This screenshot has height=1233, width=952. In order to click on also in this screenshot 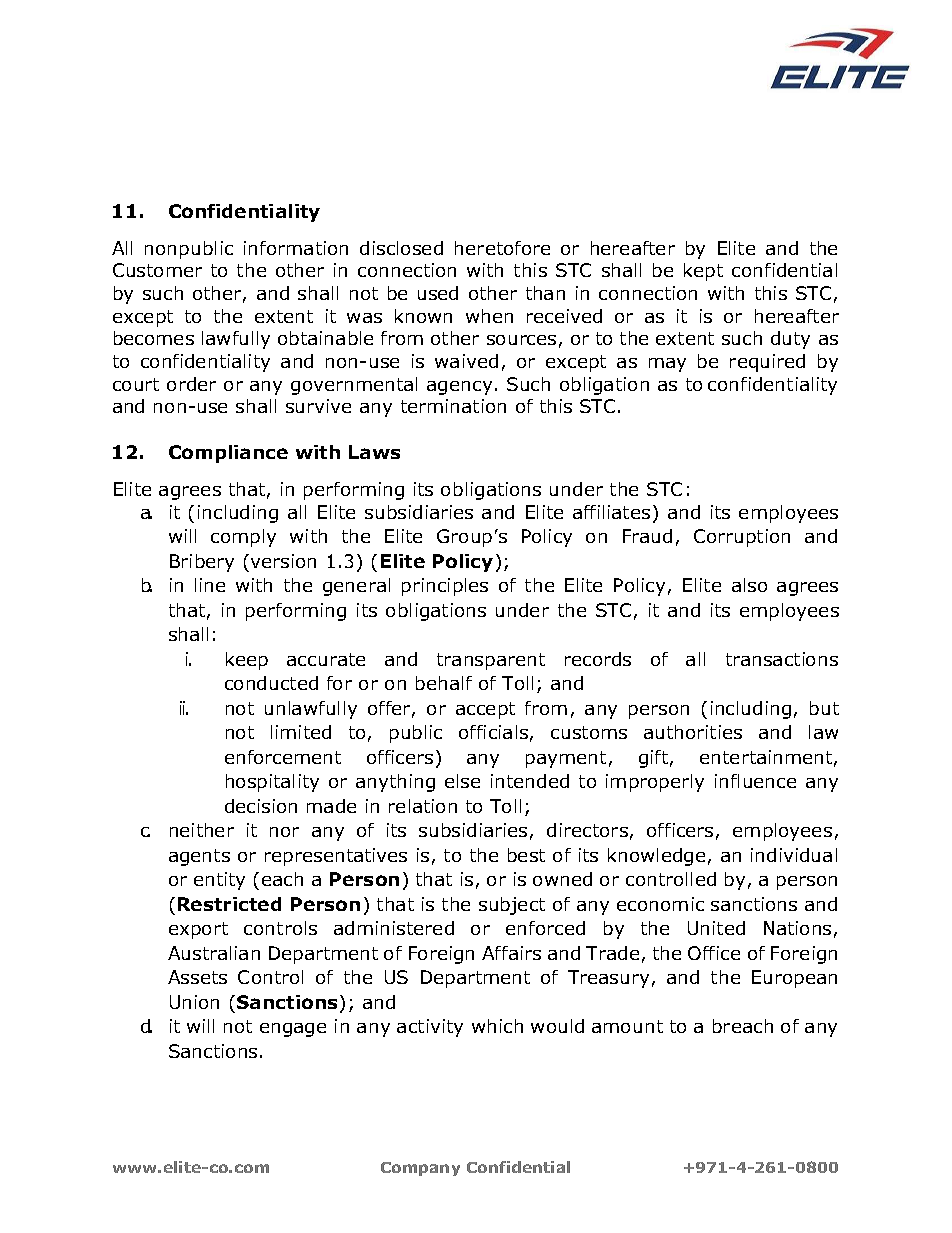, I will do `click(749, 585)`.
